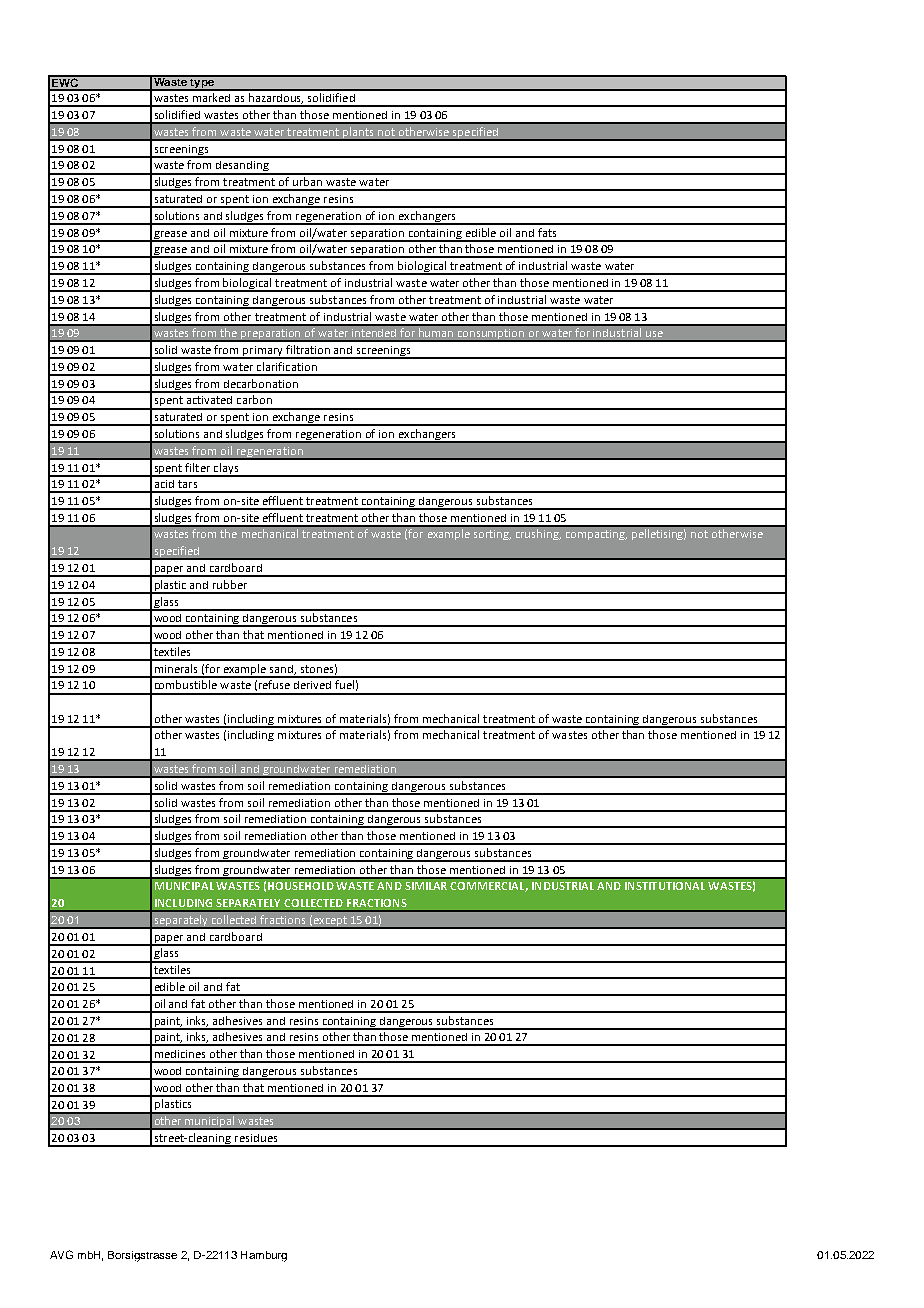 This screenshot has width=924, height=1308. What do you see at coordinates (301, 886) in the screenshot?
I see `HOUSEHOLD` at bounding box center [301, 886].
